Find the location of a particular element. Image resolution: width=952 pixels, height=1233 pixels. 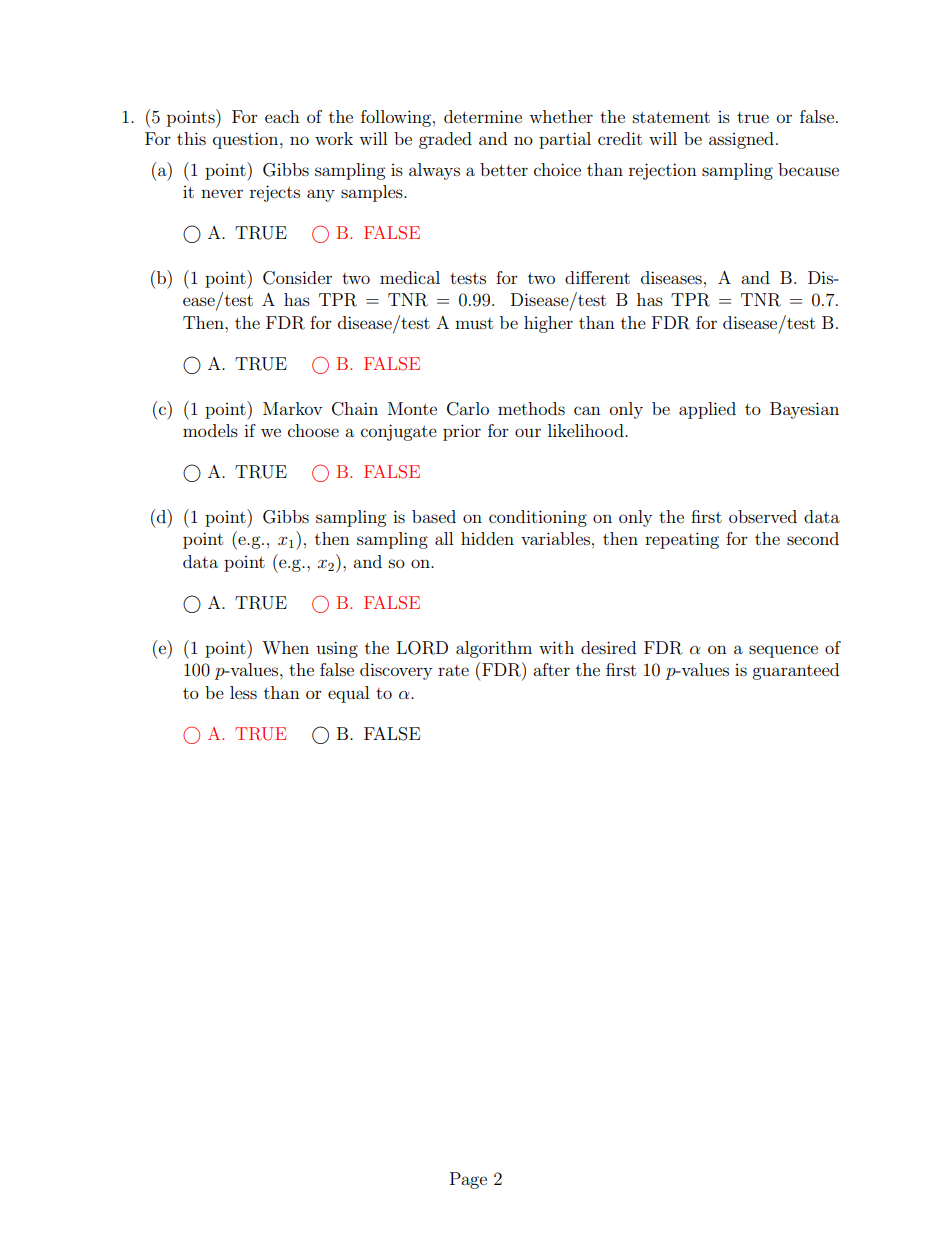

Page is located at coordinates (468, 1180).
